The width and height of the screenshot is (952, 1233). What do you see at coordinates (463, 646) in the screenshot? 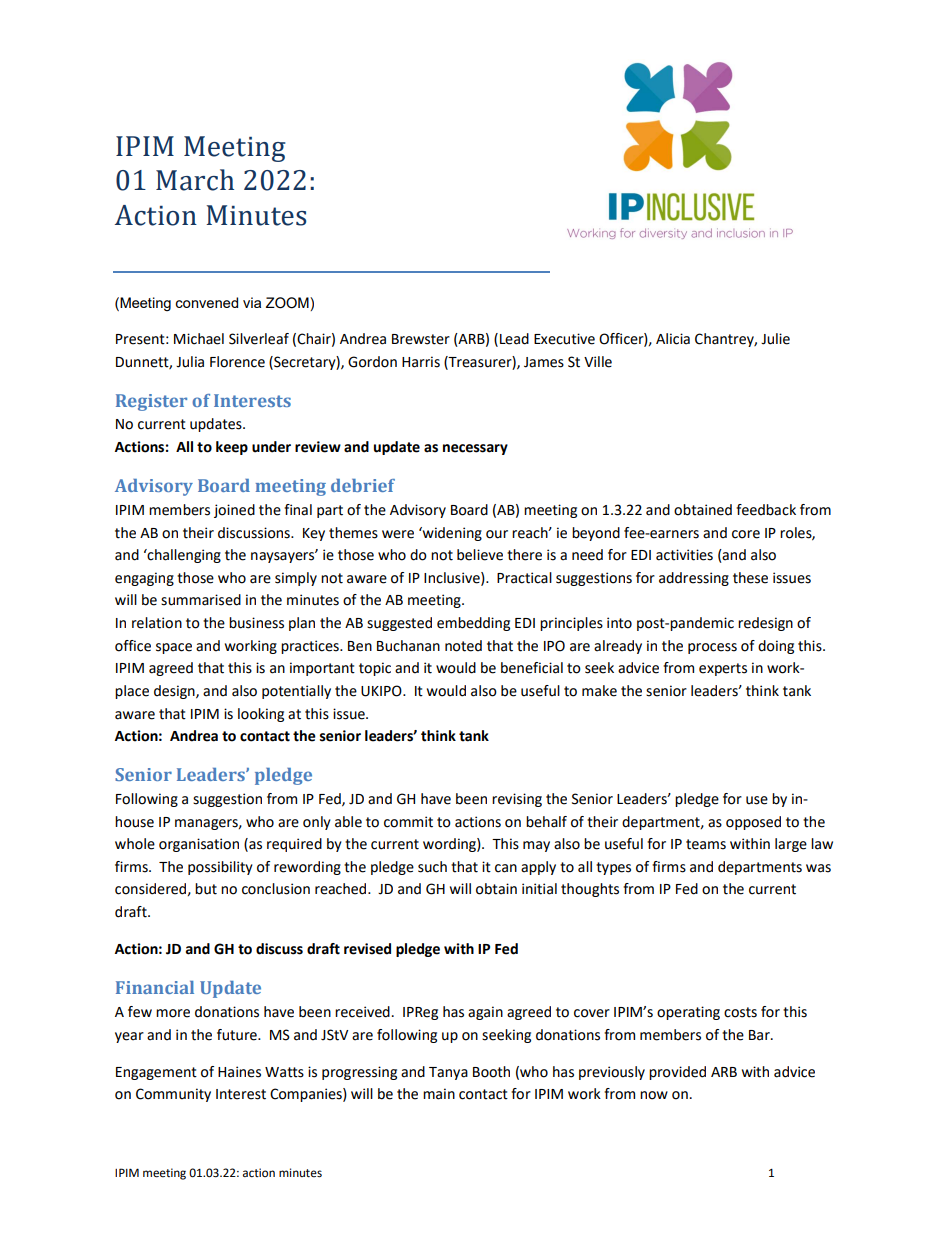
I see `noted` at bounding box center [463, 646].
